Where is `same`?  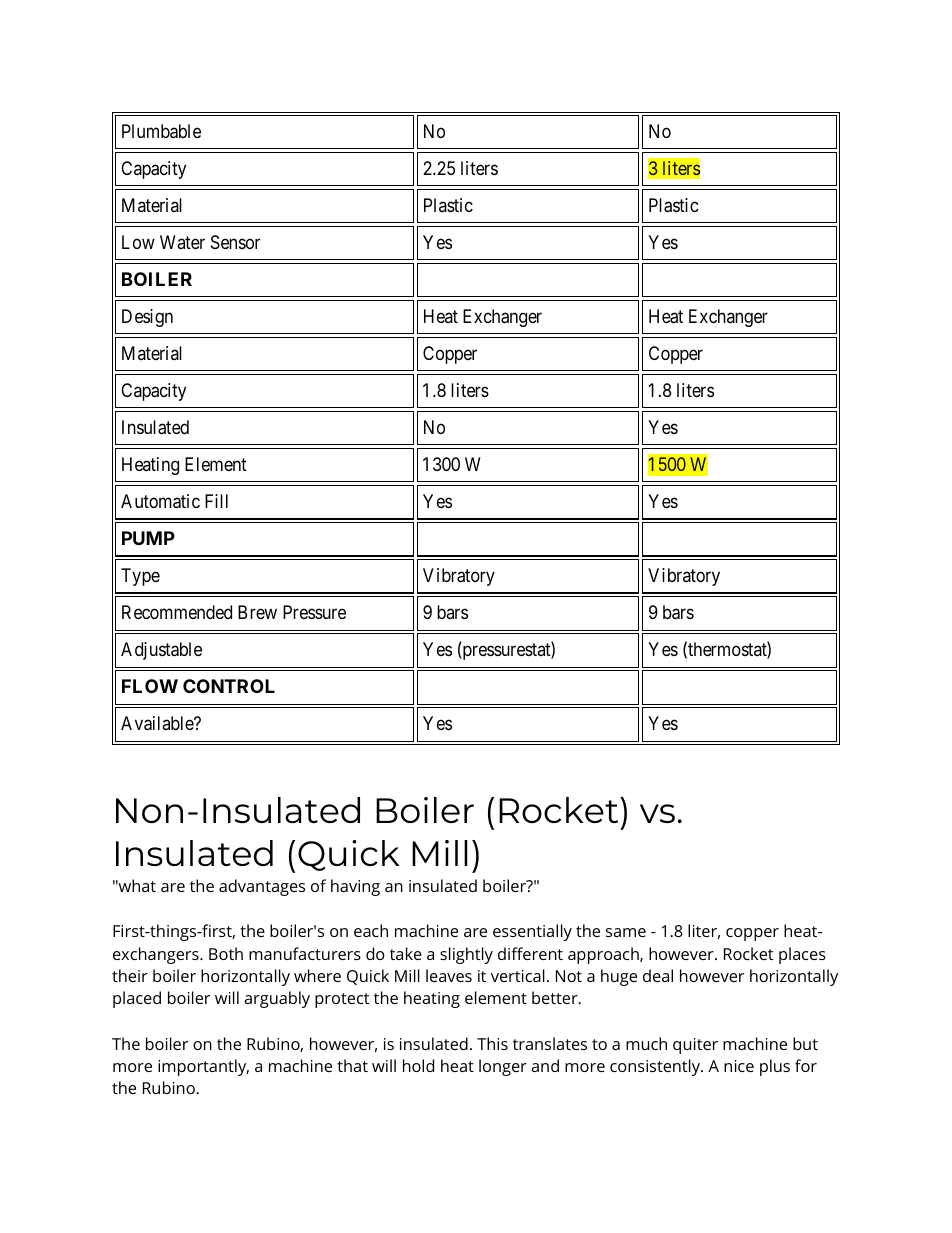 same is located at coordinates (626, 932).
